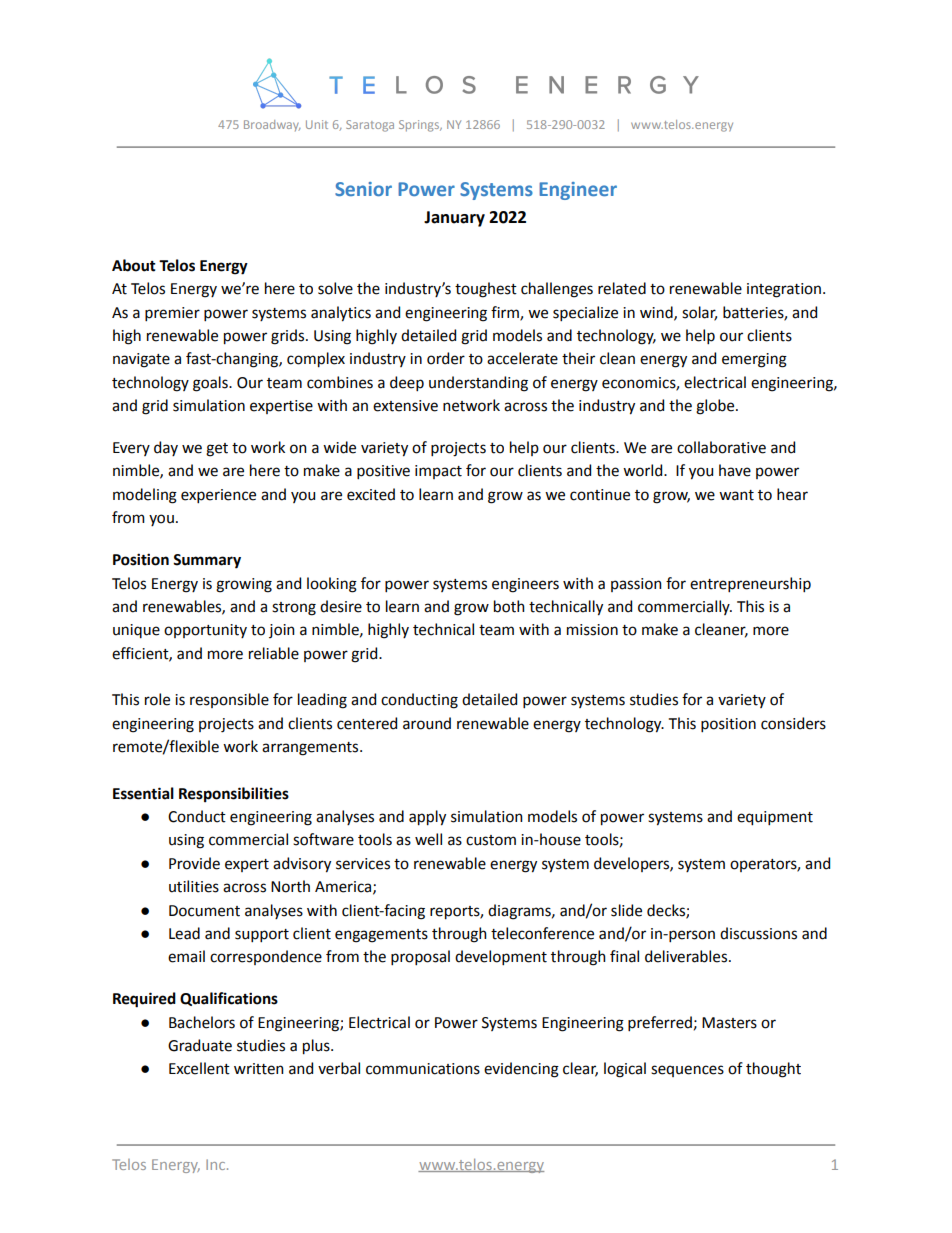 Image resolution: width=952 pixels, height=1233 pixels. I want to click on Springs, so click(420, 126).
